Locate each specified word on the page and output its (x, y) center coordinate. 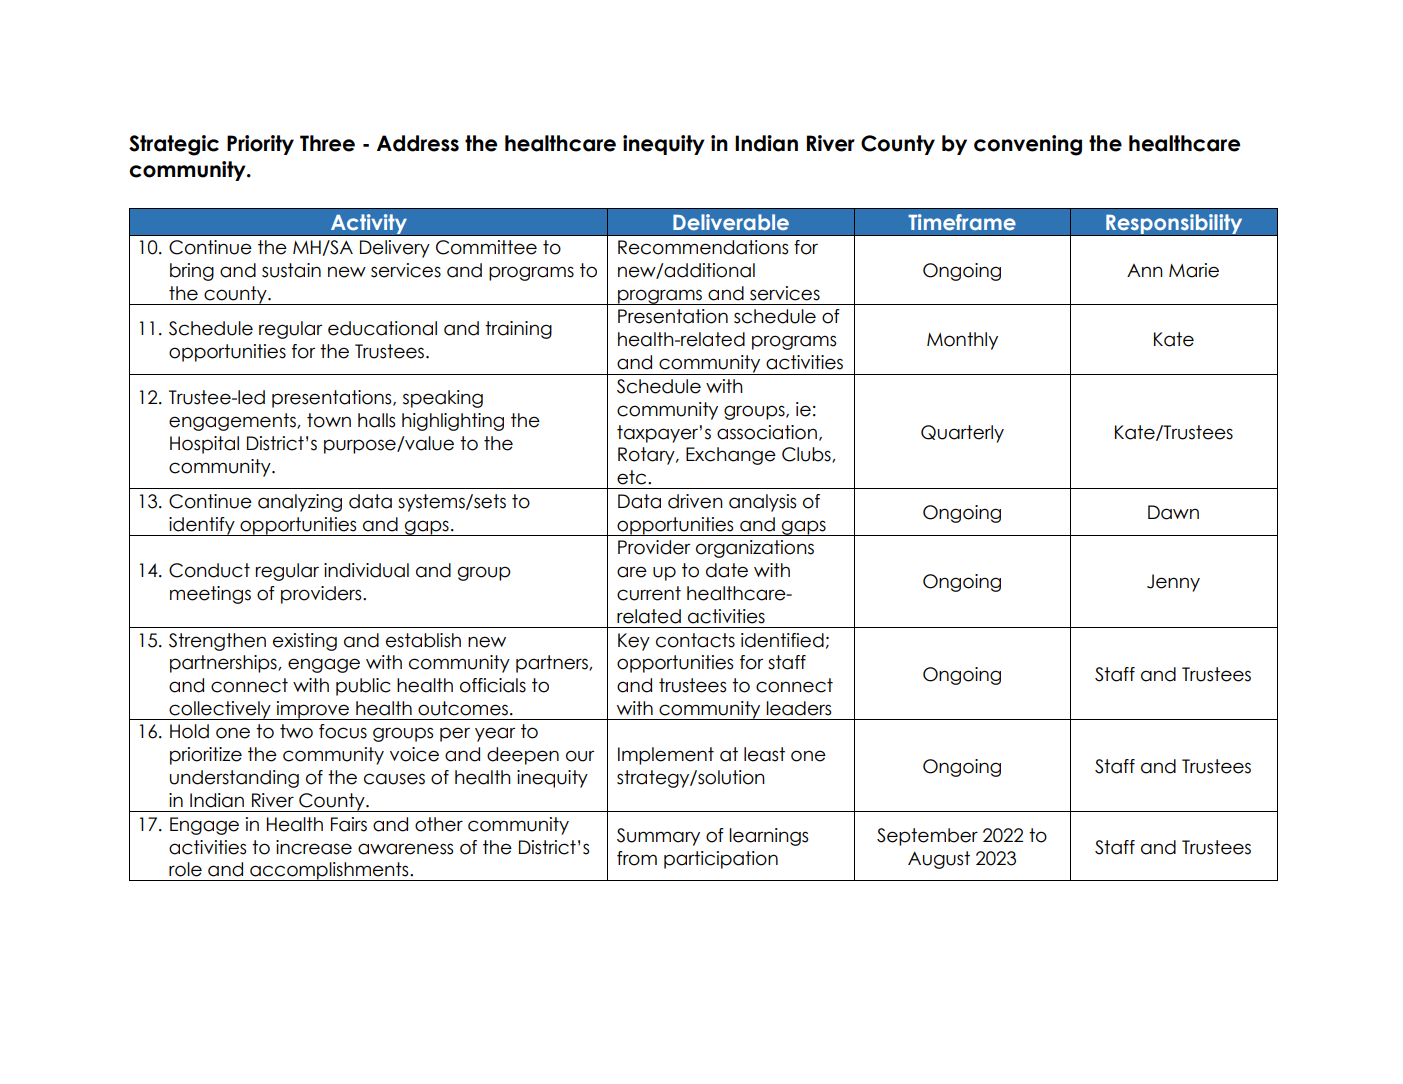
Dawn (1173, 512)
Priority (260, 145)
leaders (799, 708)
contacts (695, 640)
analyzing (300, 503)
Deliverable (731, 222)
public (363, 687)
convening (1028, 145)
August (939, 860)
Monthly (962, 341)
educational (382, 328)
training (518, 330)
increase (314, 847)
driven (695, 501)
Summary (658, 837)
